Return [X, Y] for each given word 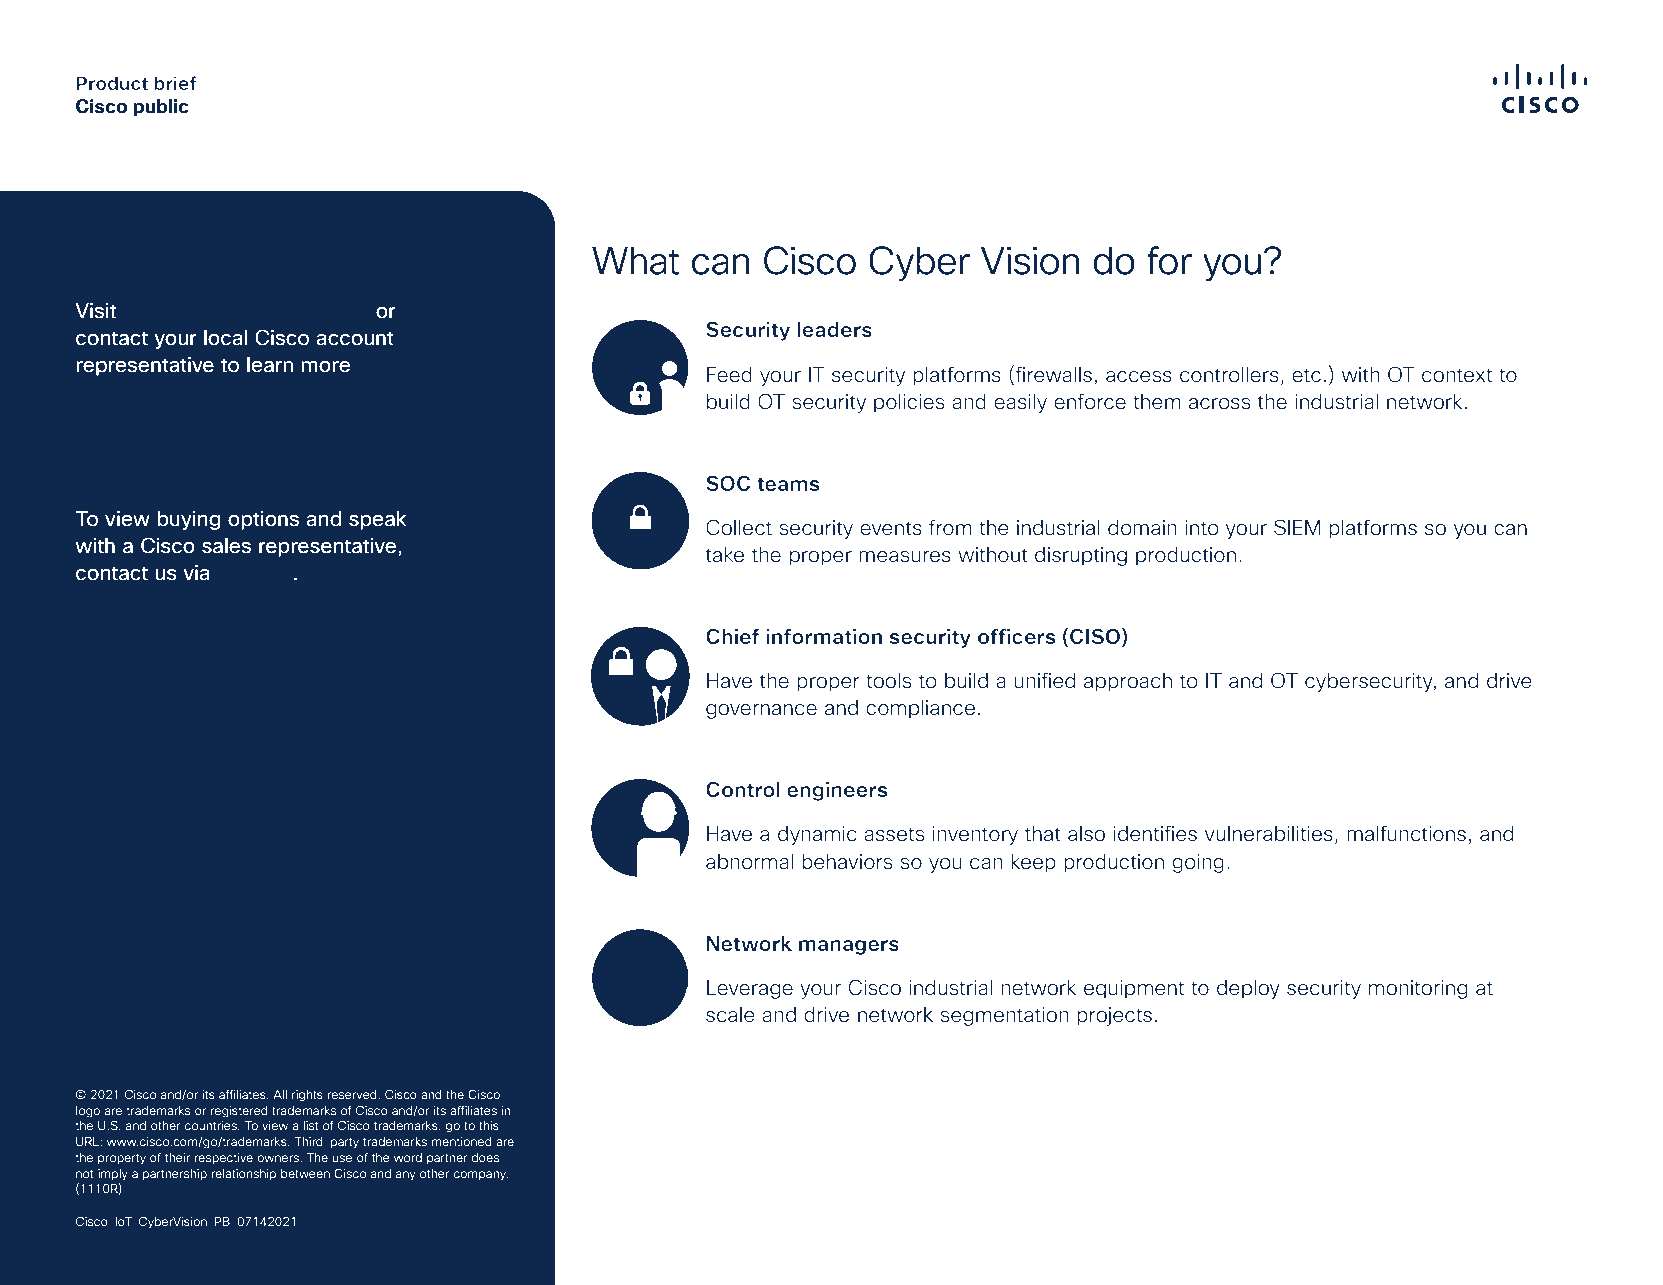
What [635, 261]
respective [224, 1158]
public [161, 108]
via [196, 573]
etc [1306, 375]
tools [889, 681]
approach [1128, 682]
